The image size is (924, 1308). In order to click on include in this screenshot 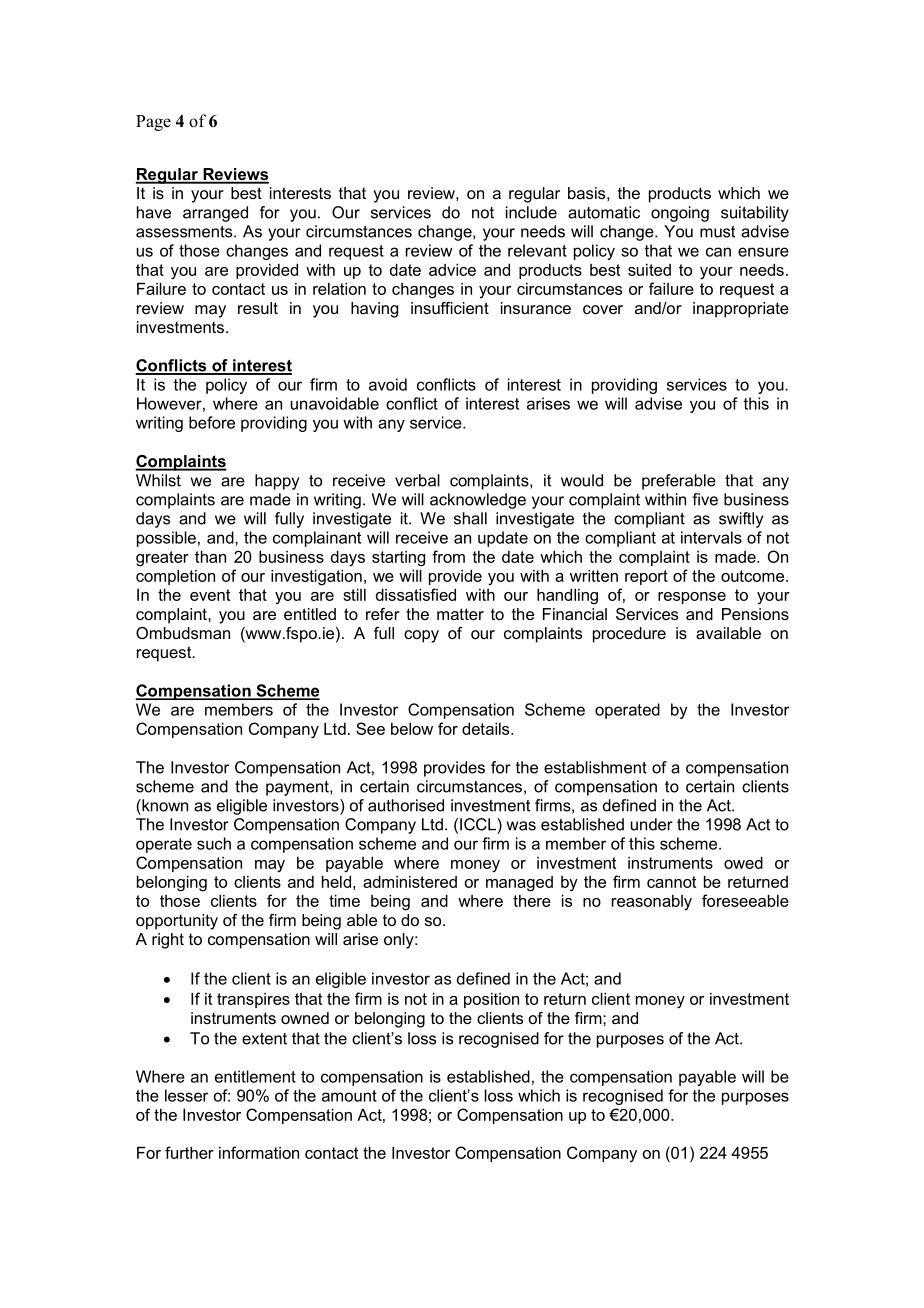, I will do `click(531, 212)`.
